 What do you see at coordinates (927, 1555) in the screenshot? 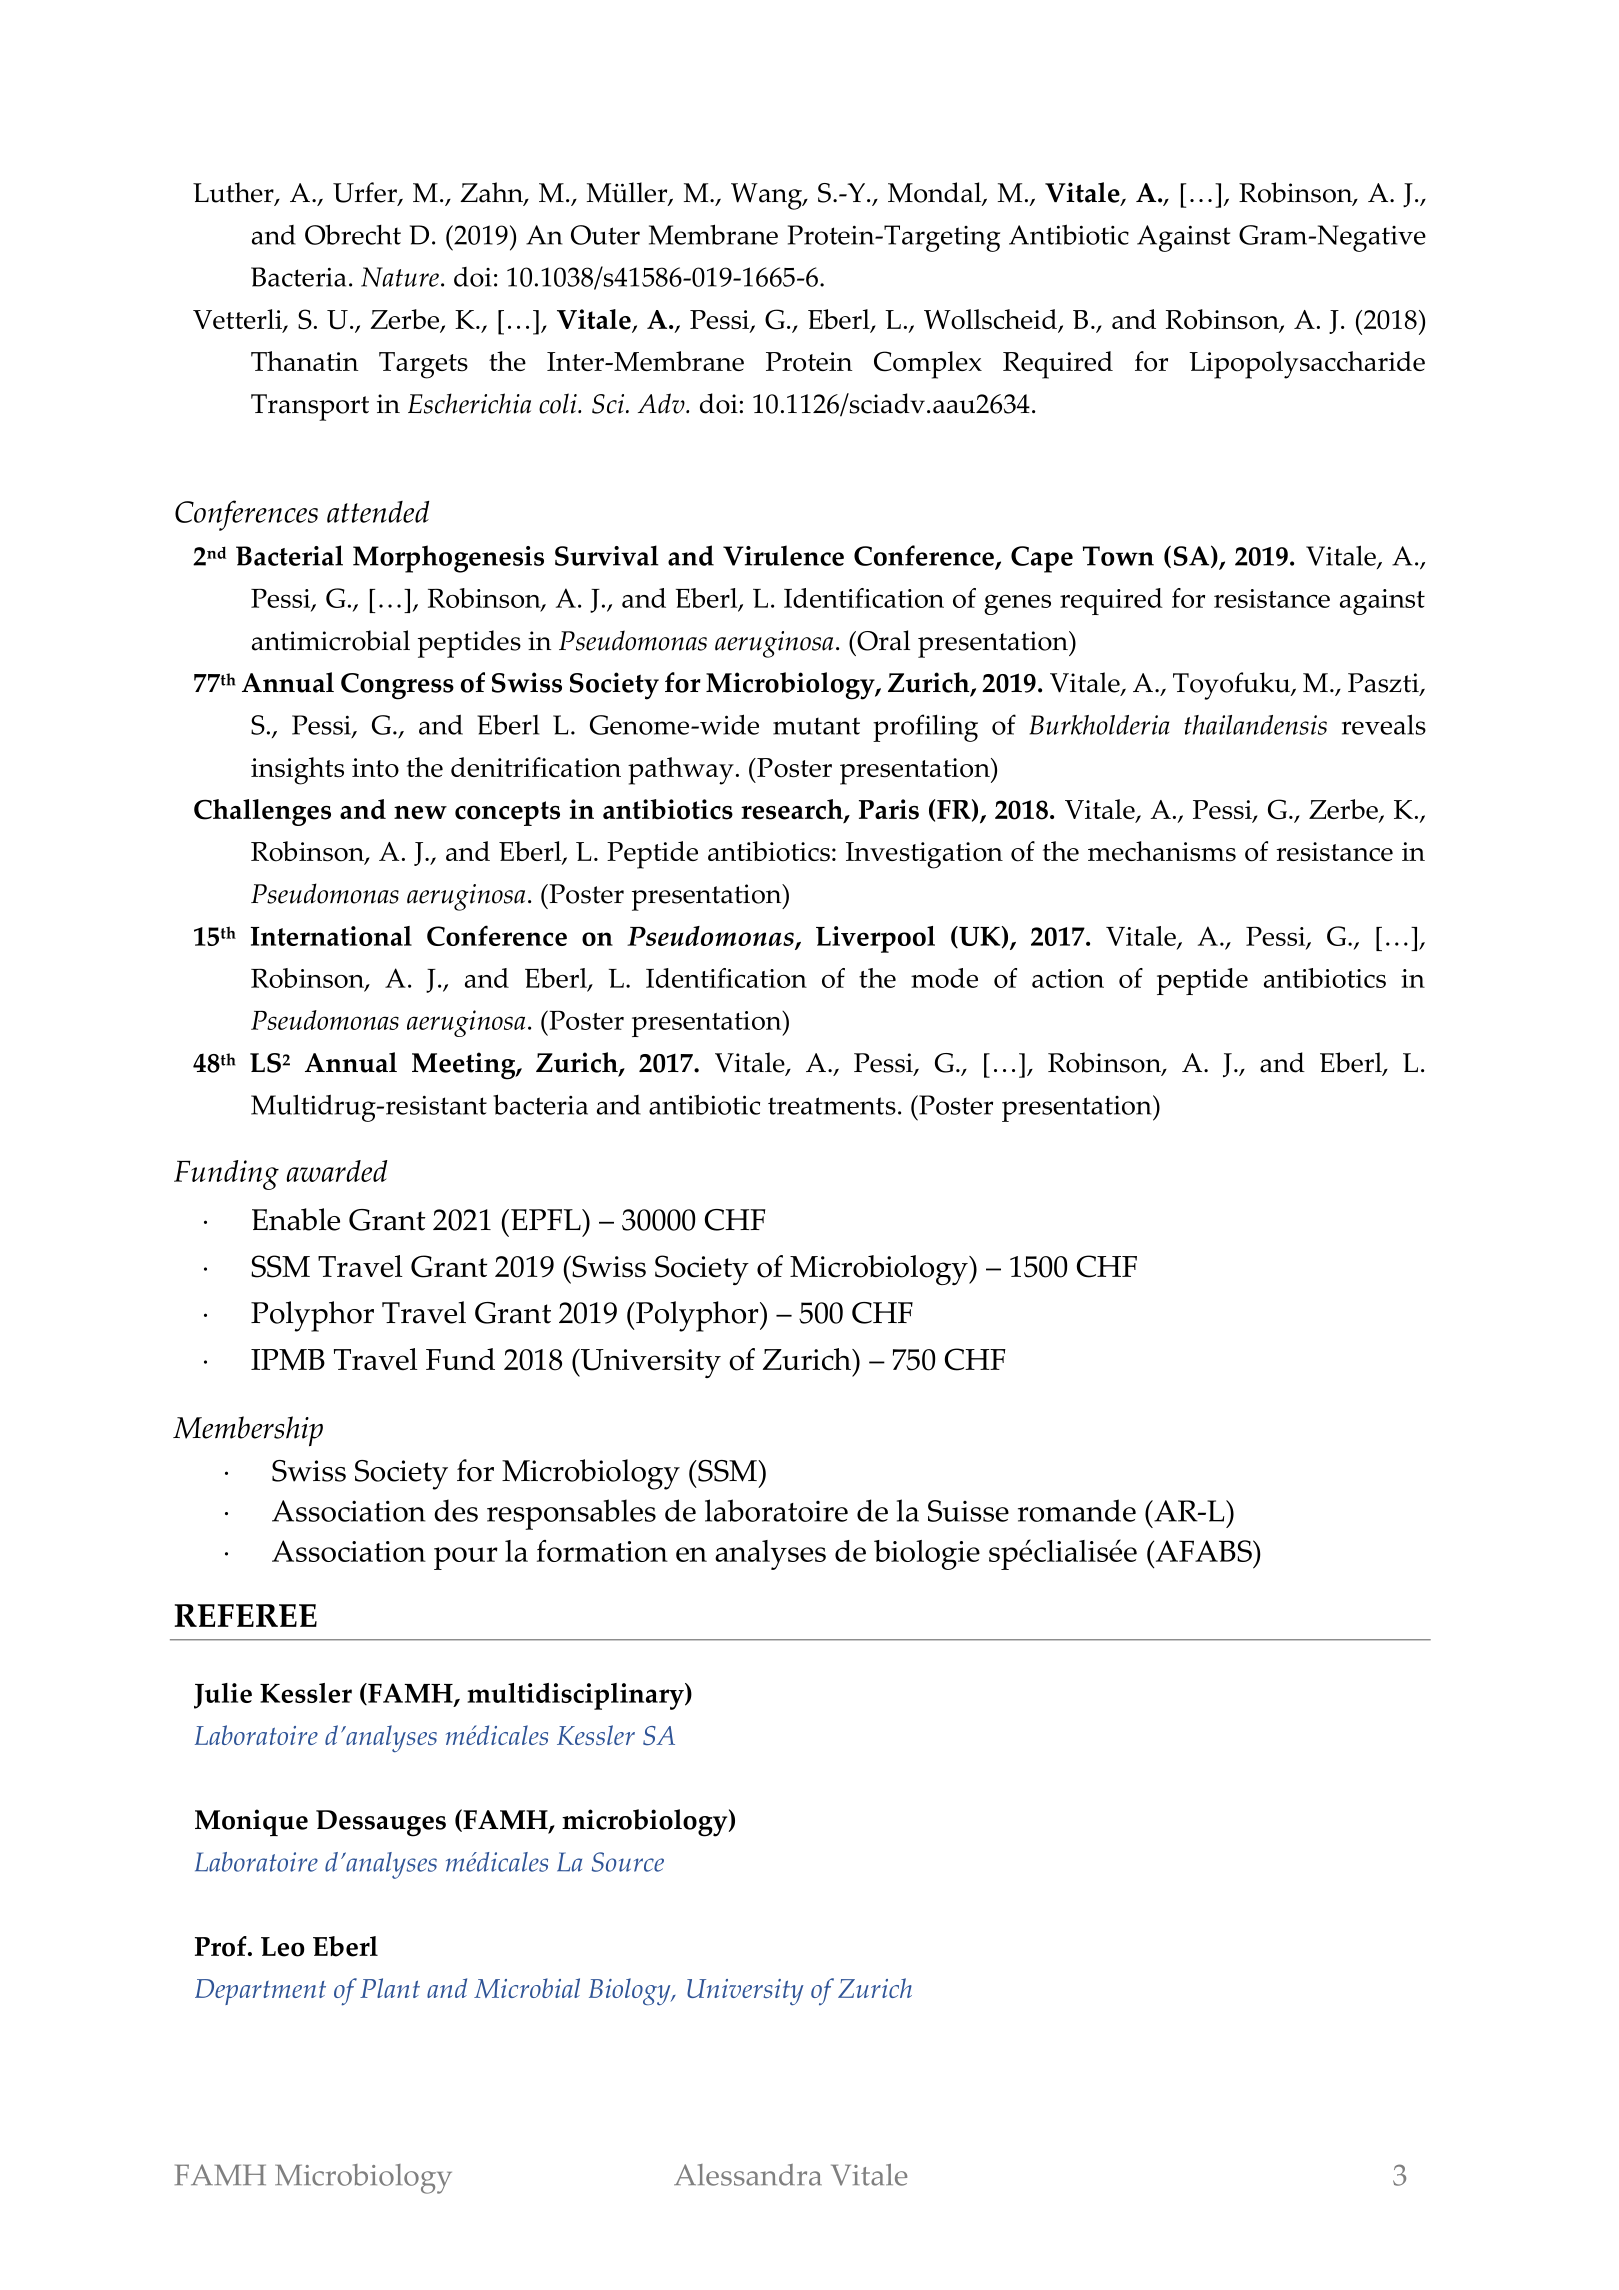
I see `biologie` at bounding box center [927, 1555].
